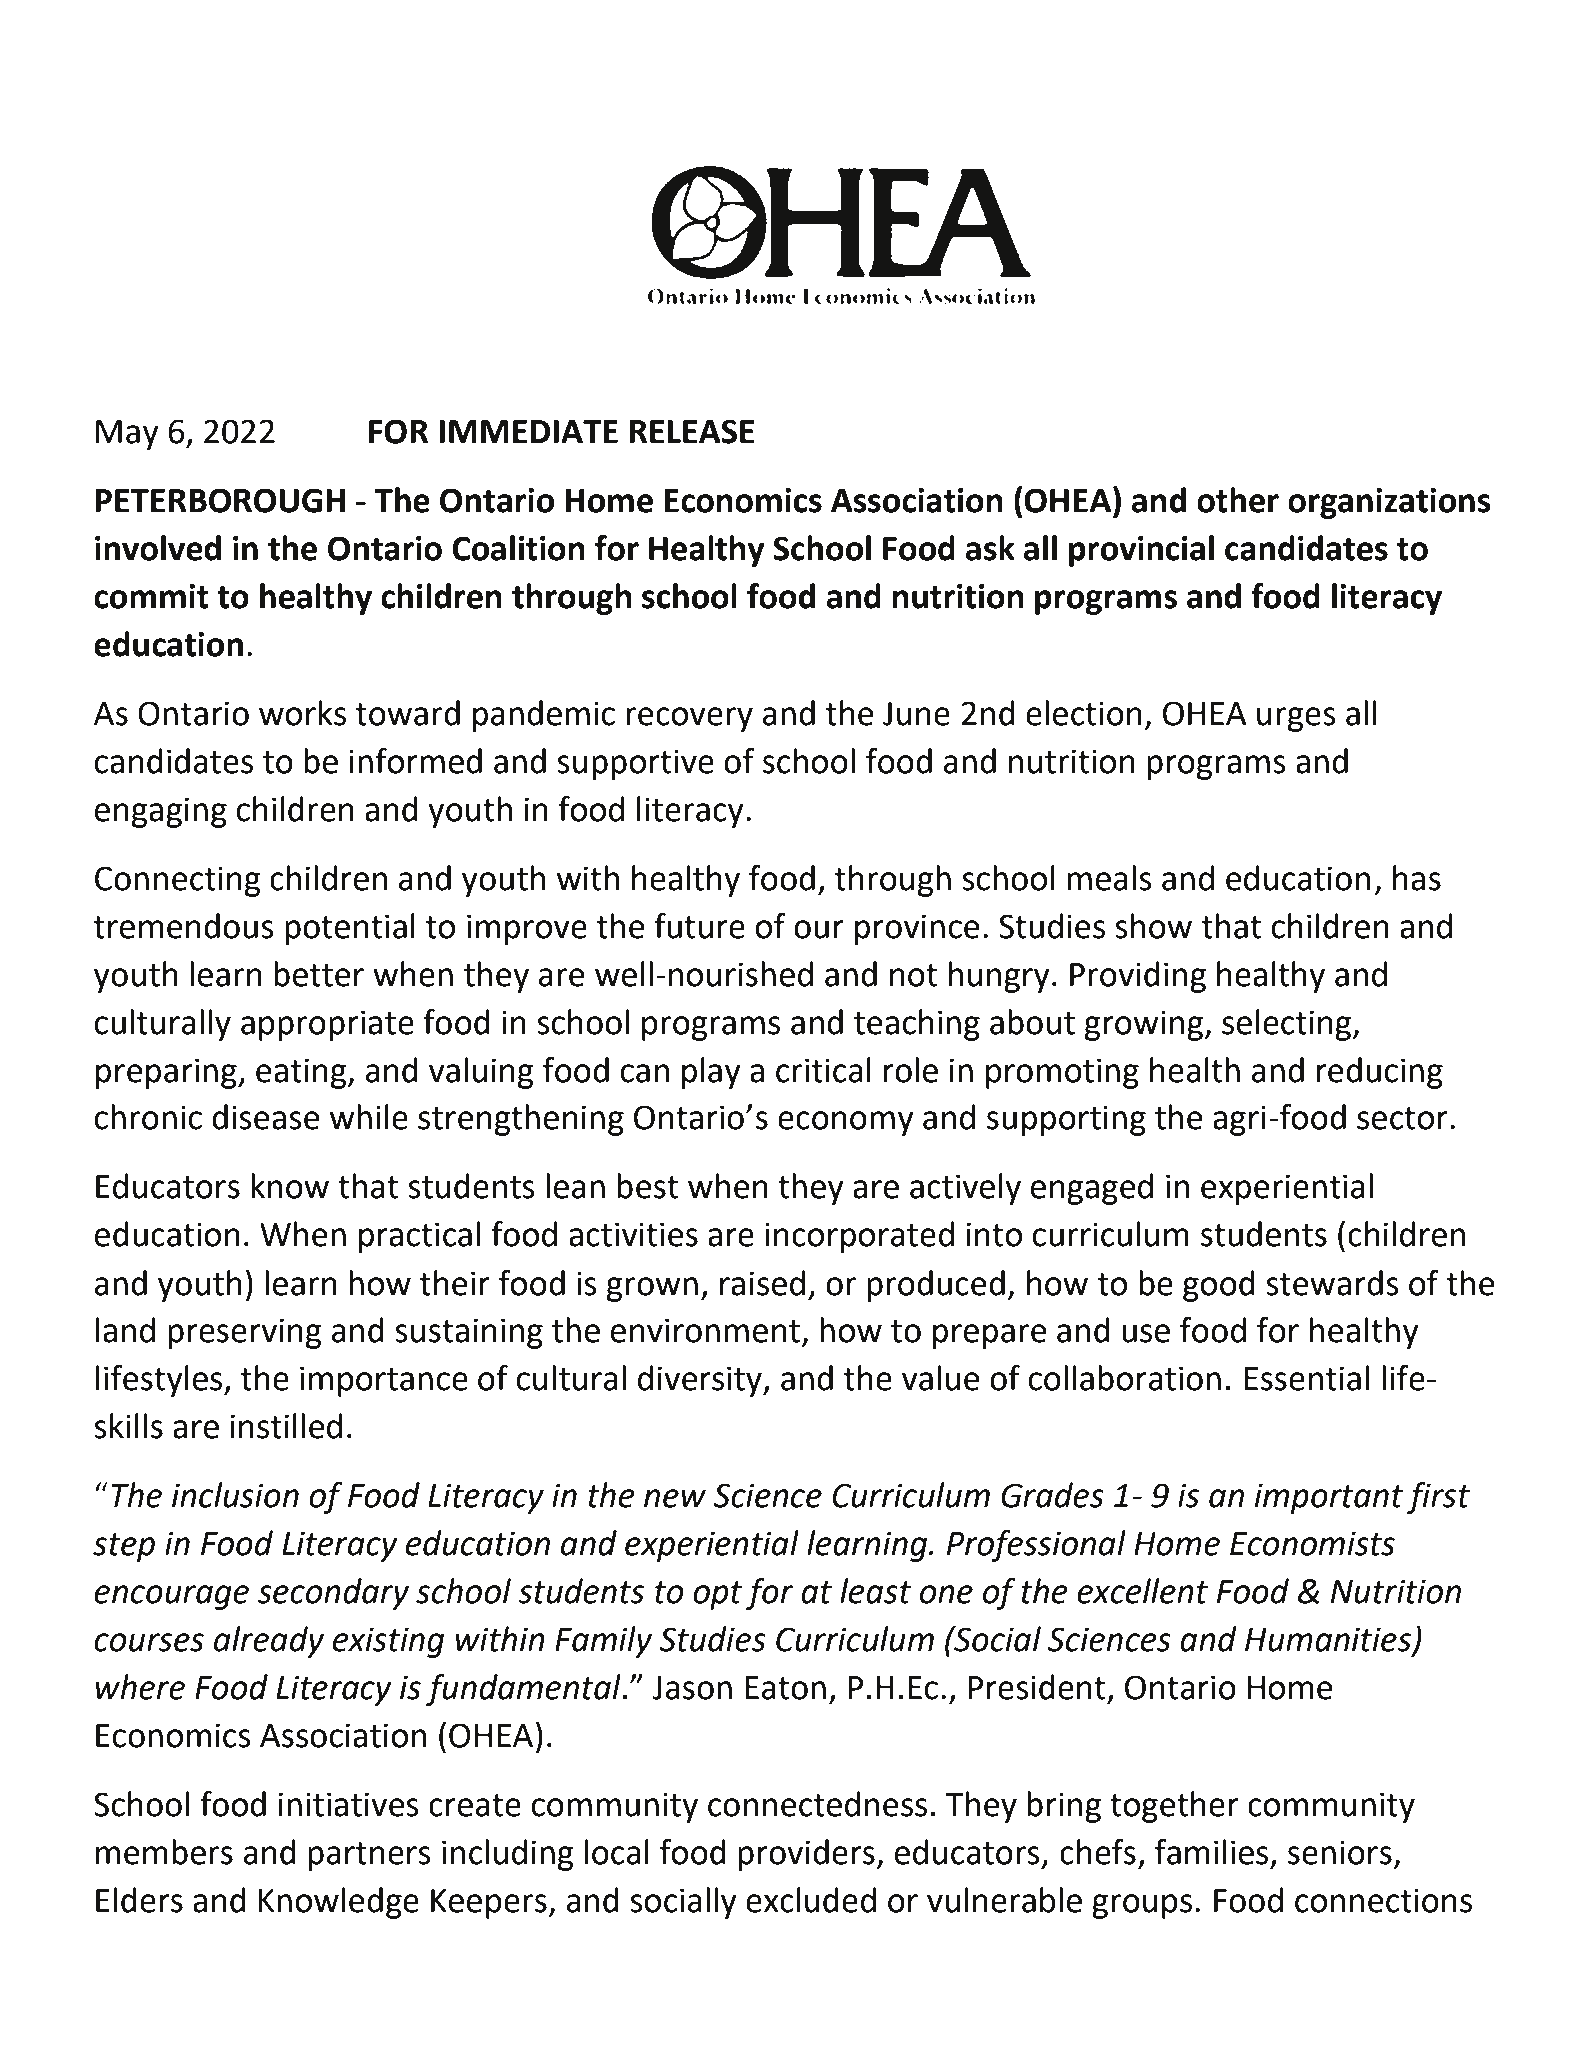 The height and width of the document is (2060, 1592). I want to click on partners, so click(369, 1856).
